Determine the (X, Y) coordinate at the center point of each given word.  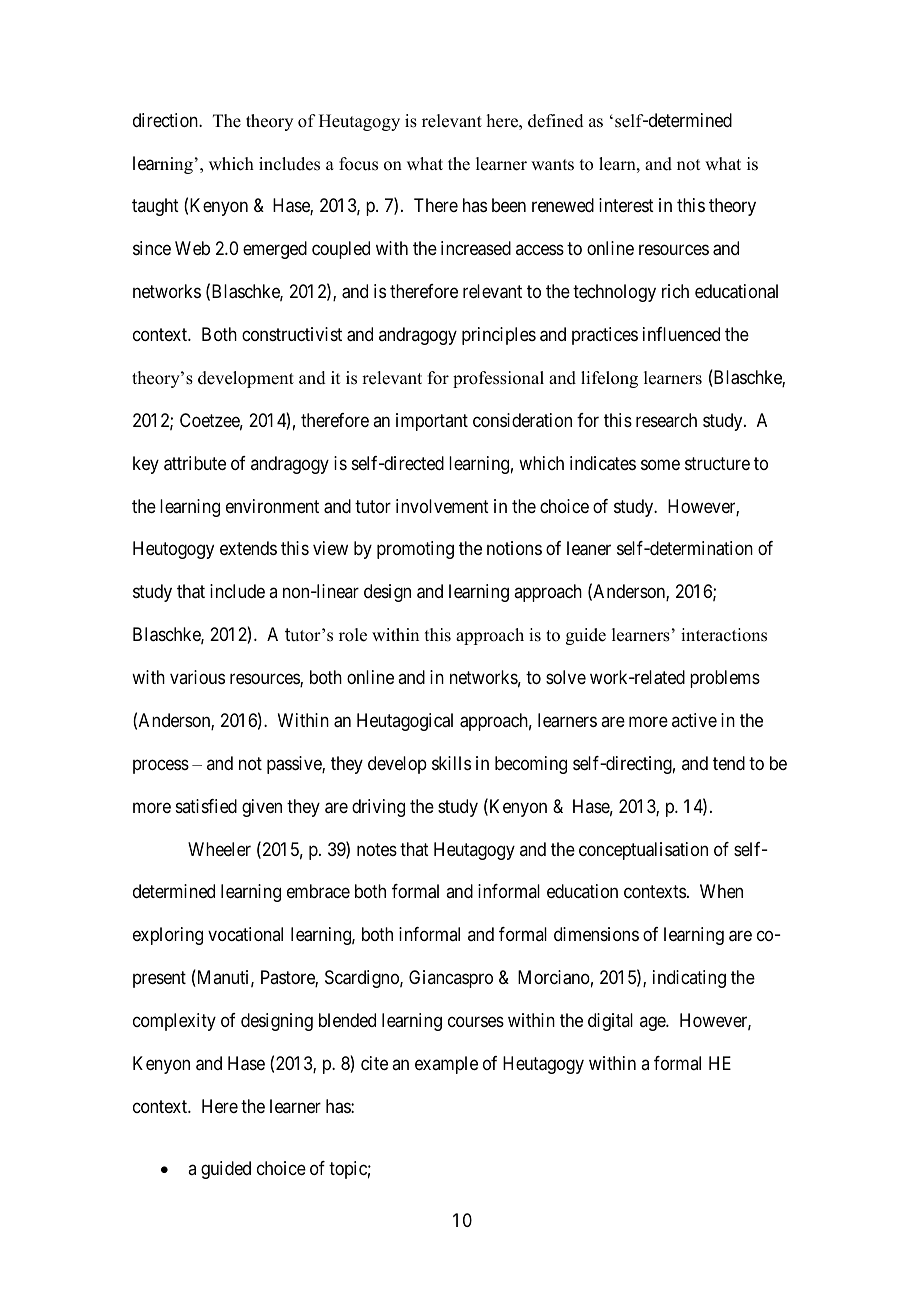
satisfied (206, 806)
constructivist (292, 334)
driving (378, 808)
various (197, 677)
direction (166, 120)
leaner (589, 548)
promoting (415, 550)
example (446, 1065)
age (653, 1023)
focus (358, 164)
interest (626, 205)
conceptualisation (643, 851)
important (432, 422)
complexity (174, 1022)
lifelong (609, 379)
